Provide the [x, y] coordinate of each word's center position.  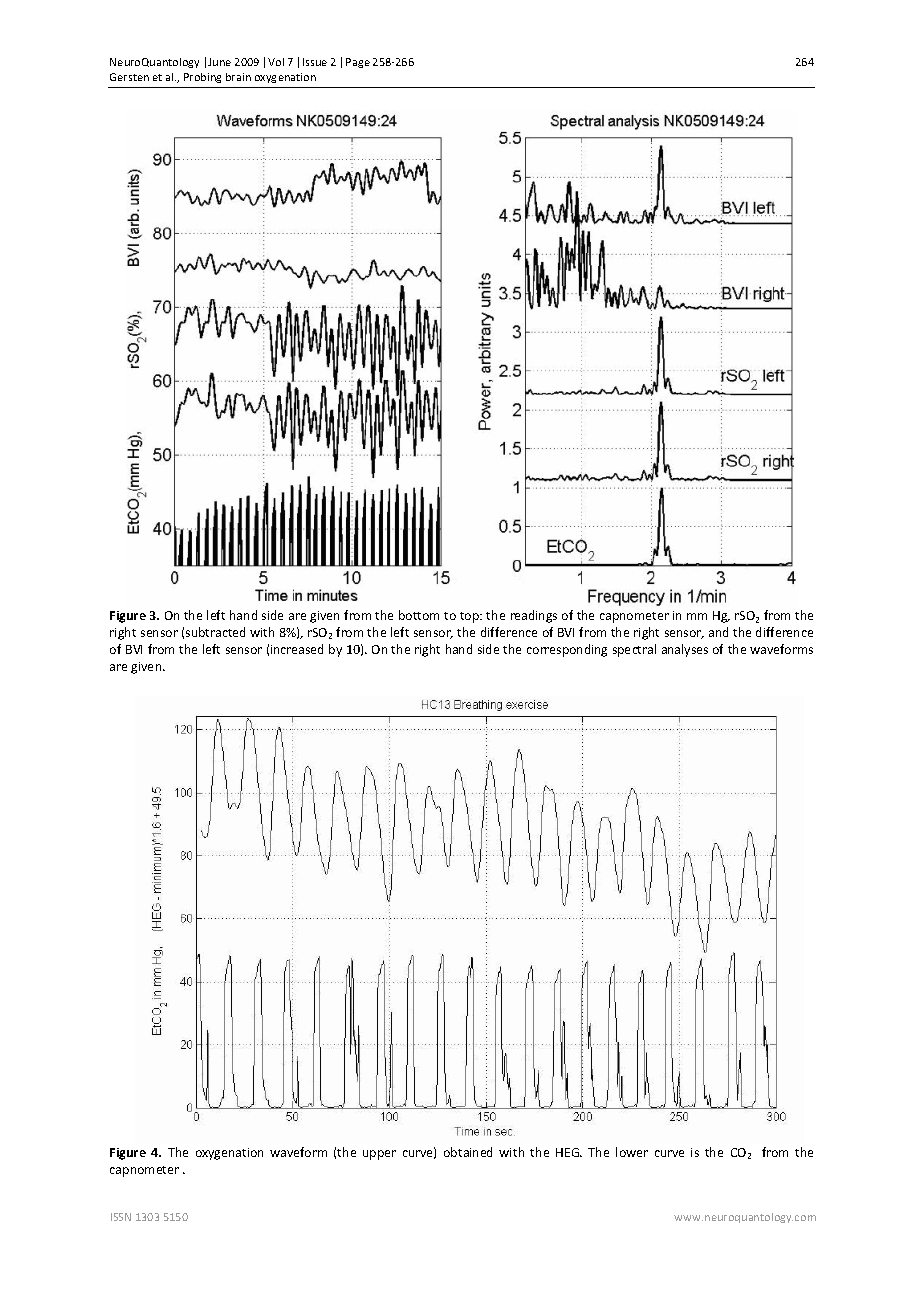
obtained [468, 1152]
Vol [276, 62]
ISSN [121, 1217]
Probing [202, 78]
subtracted [215, 632]
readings [534, 616]
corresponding [567, 650]
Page [358, 63]
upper [379, 1155]
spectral [634, 650]
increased [297, 649]
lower [632, 1152]
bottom [419, 615]
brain [238, 77]
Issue [315, 62]
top [471, 617]
